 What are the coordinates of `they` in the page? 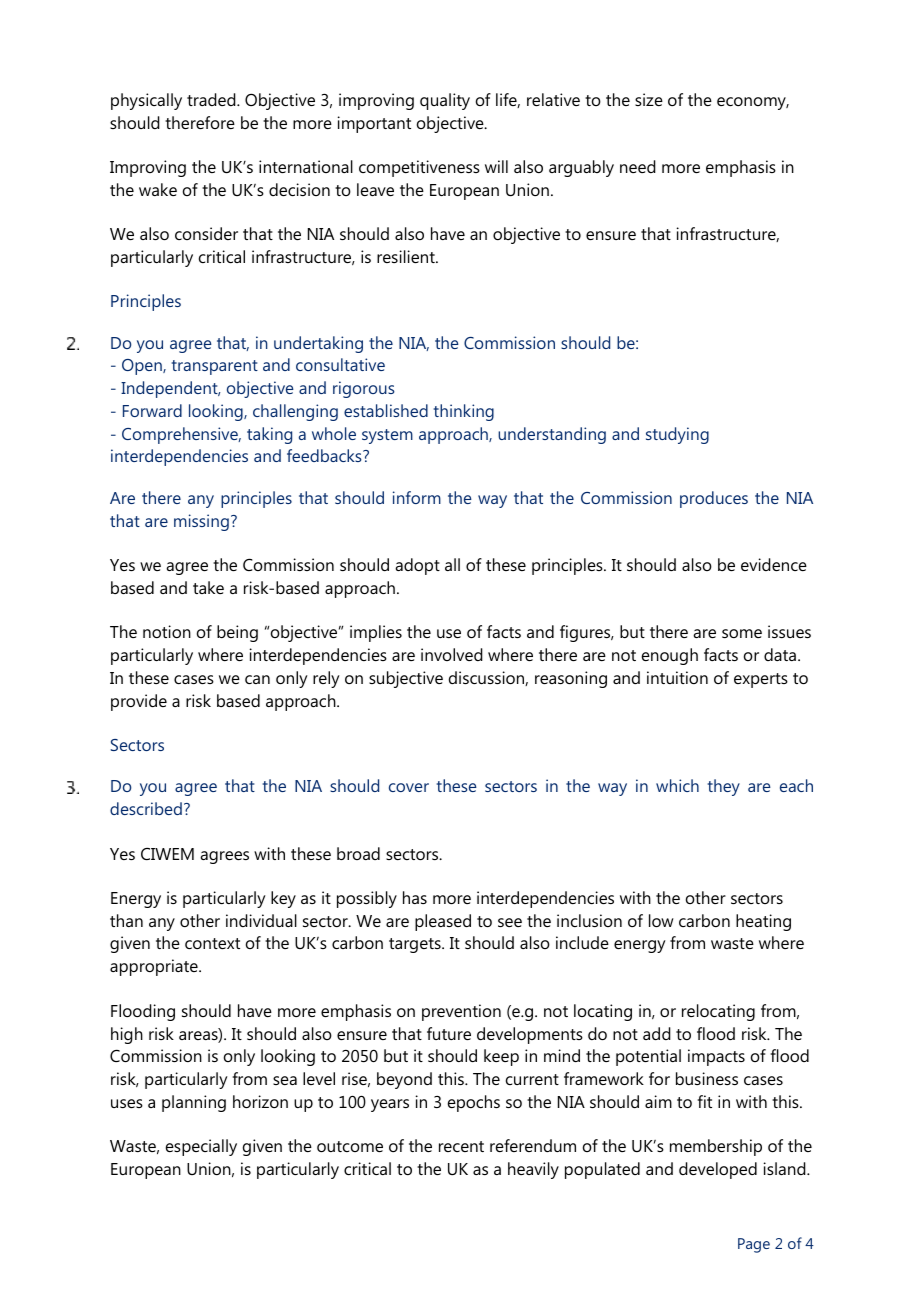 It's located at (724, 787).
